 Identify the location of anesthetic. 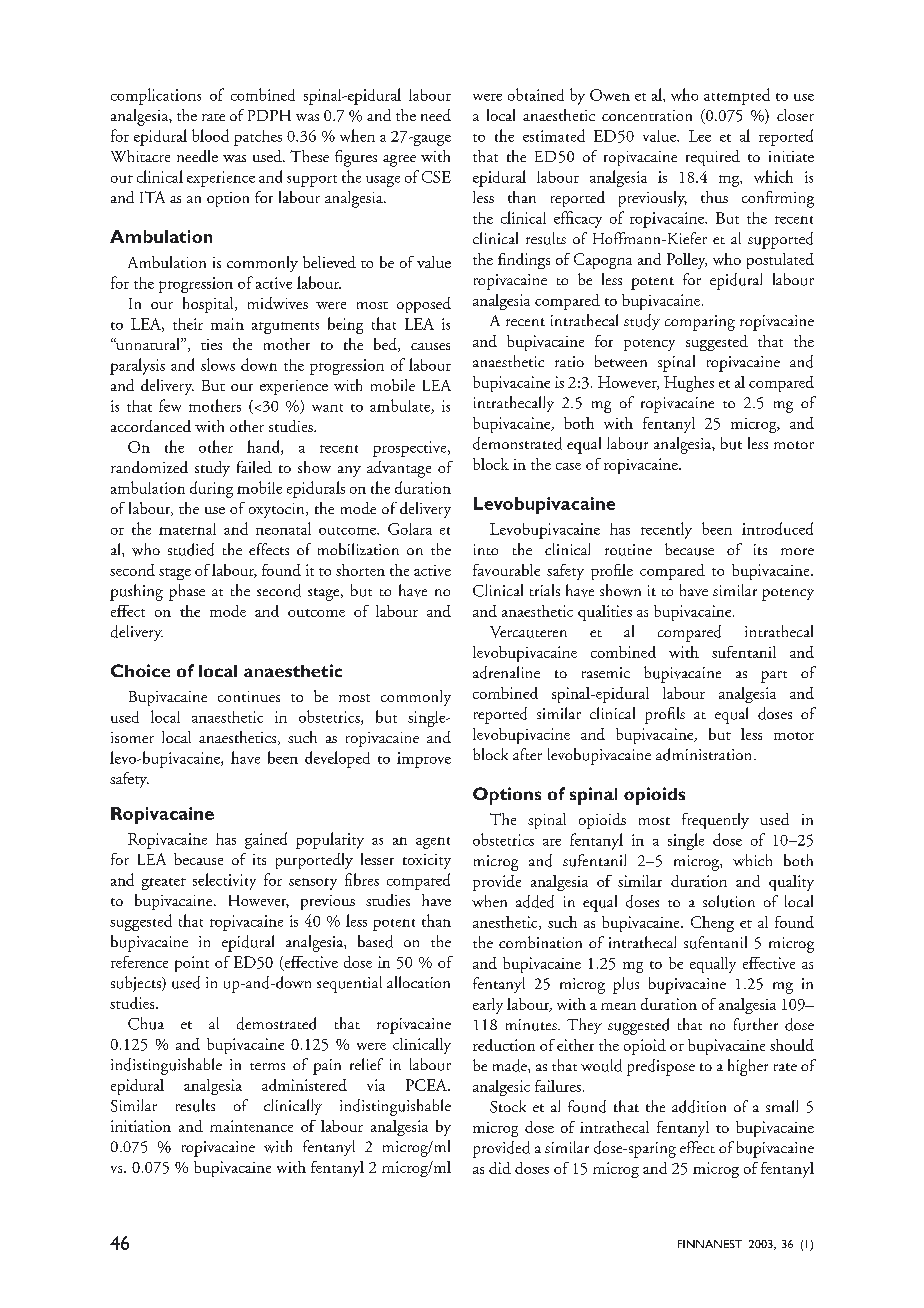
(506, 923).
